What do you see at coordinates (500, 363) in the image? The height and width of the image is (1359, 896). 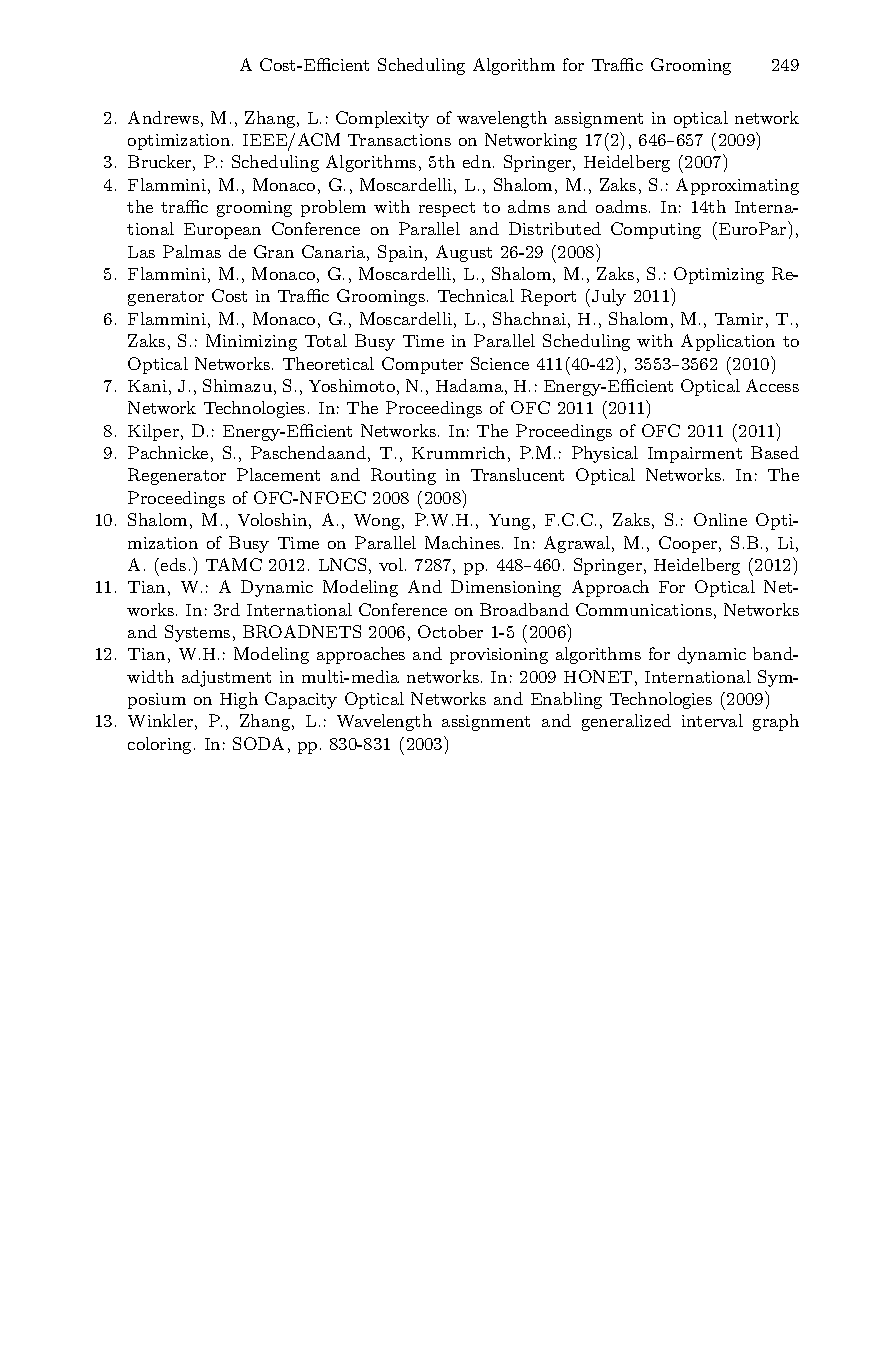 I see `Science` at bounding box center [500, 363].
